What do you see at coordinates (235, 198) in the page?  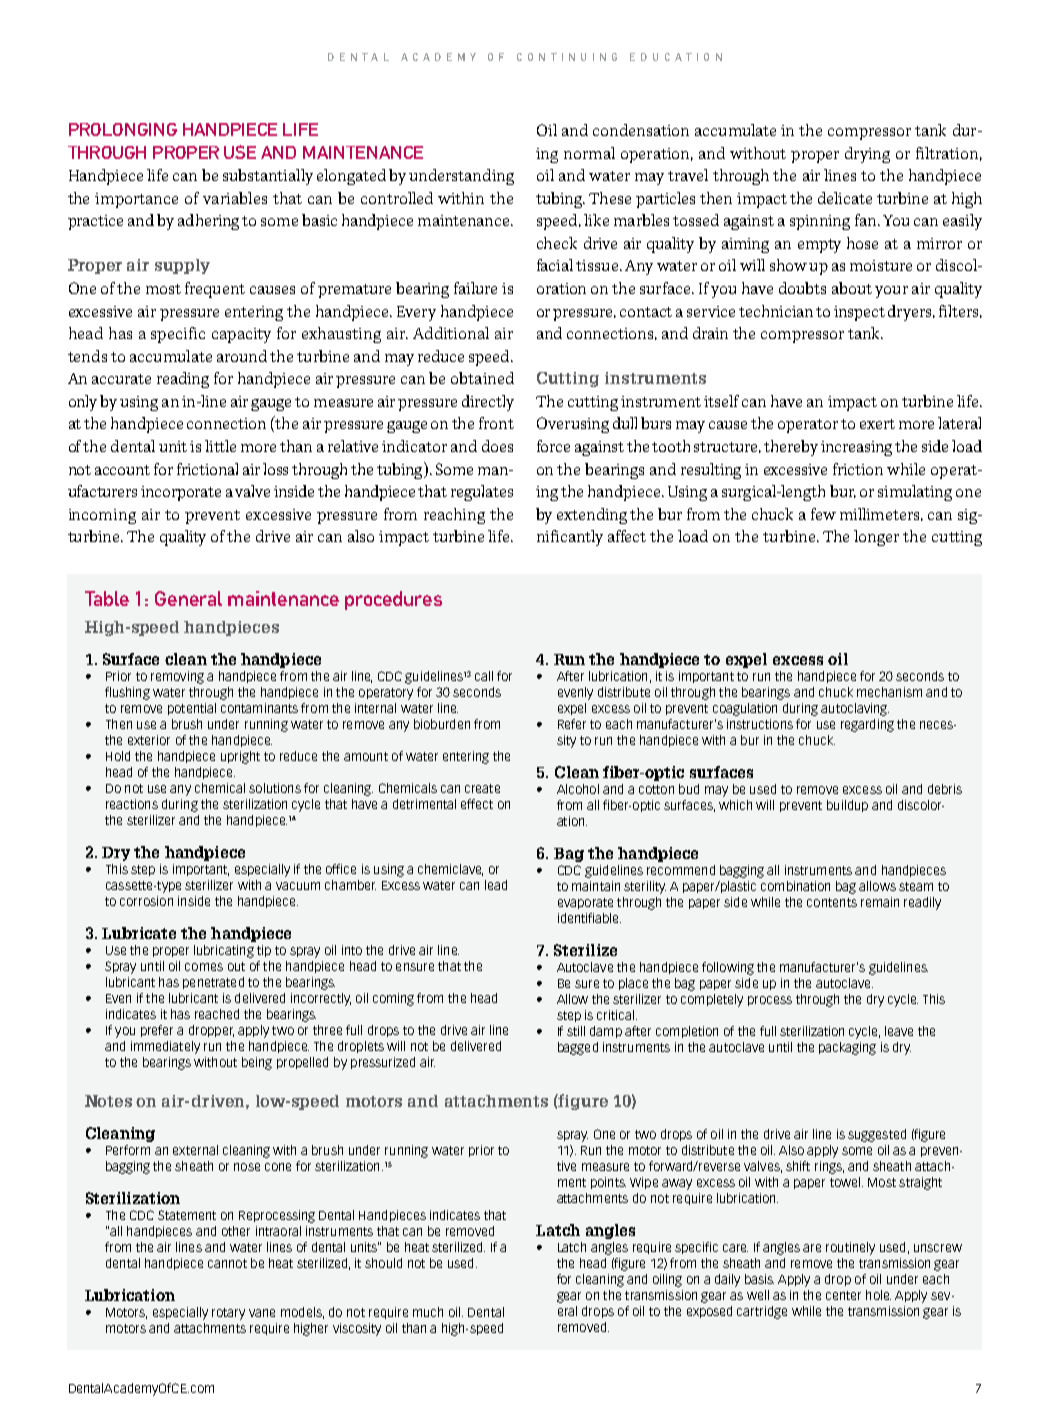 I see `variables` at bounding box center [235, 198].
